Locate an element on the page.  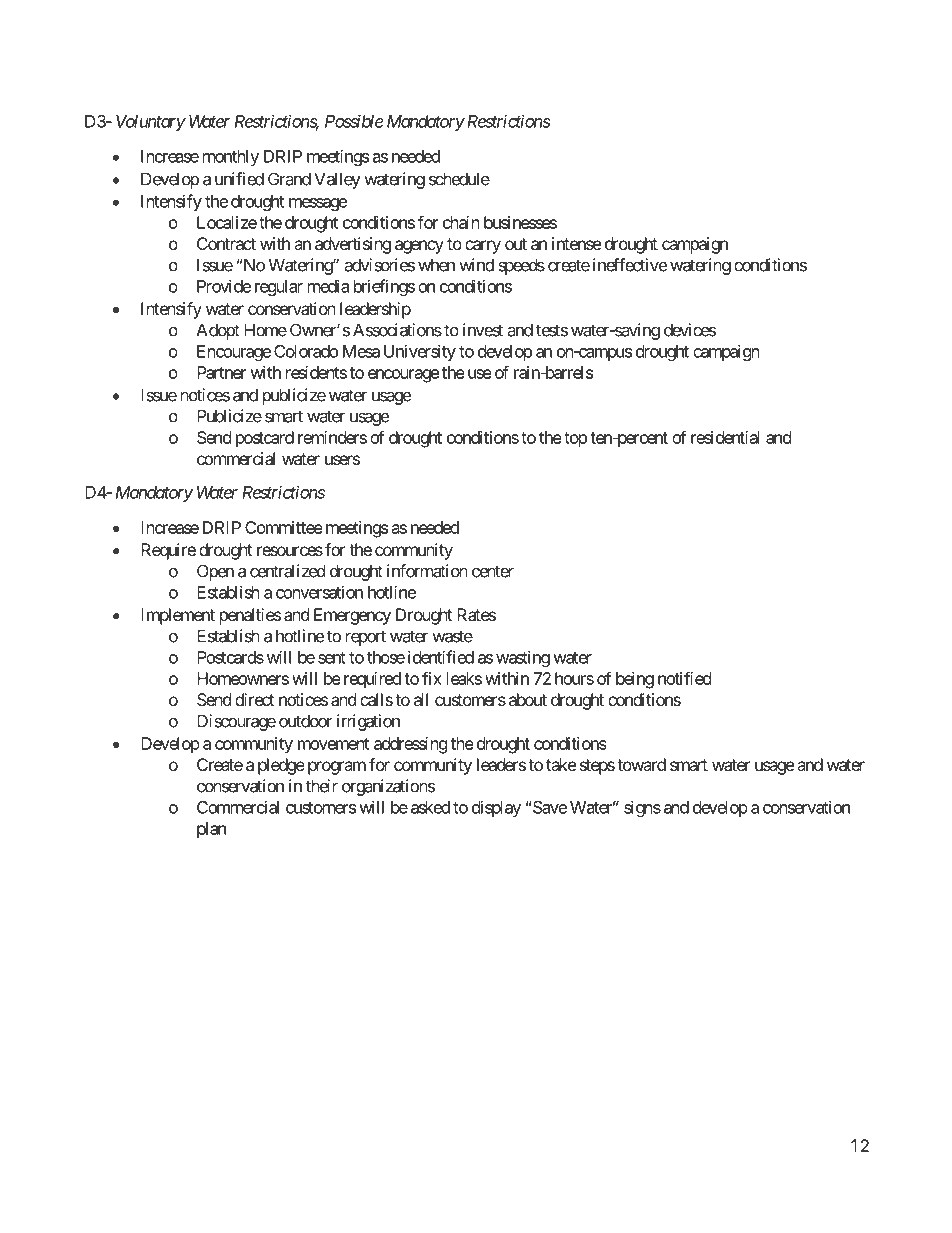
plan is located at coordinates (211, 830).
